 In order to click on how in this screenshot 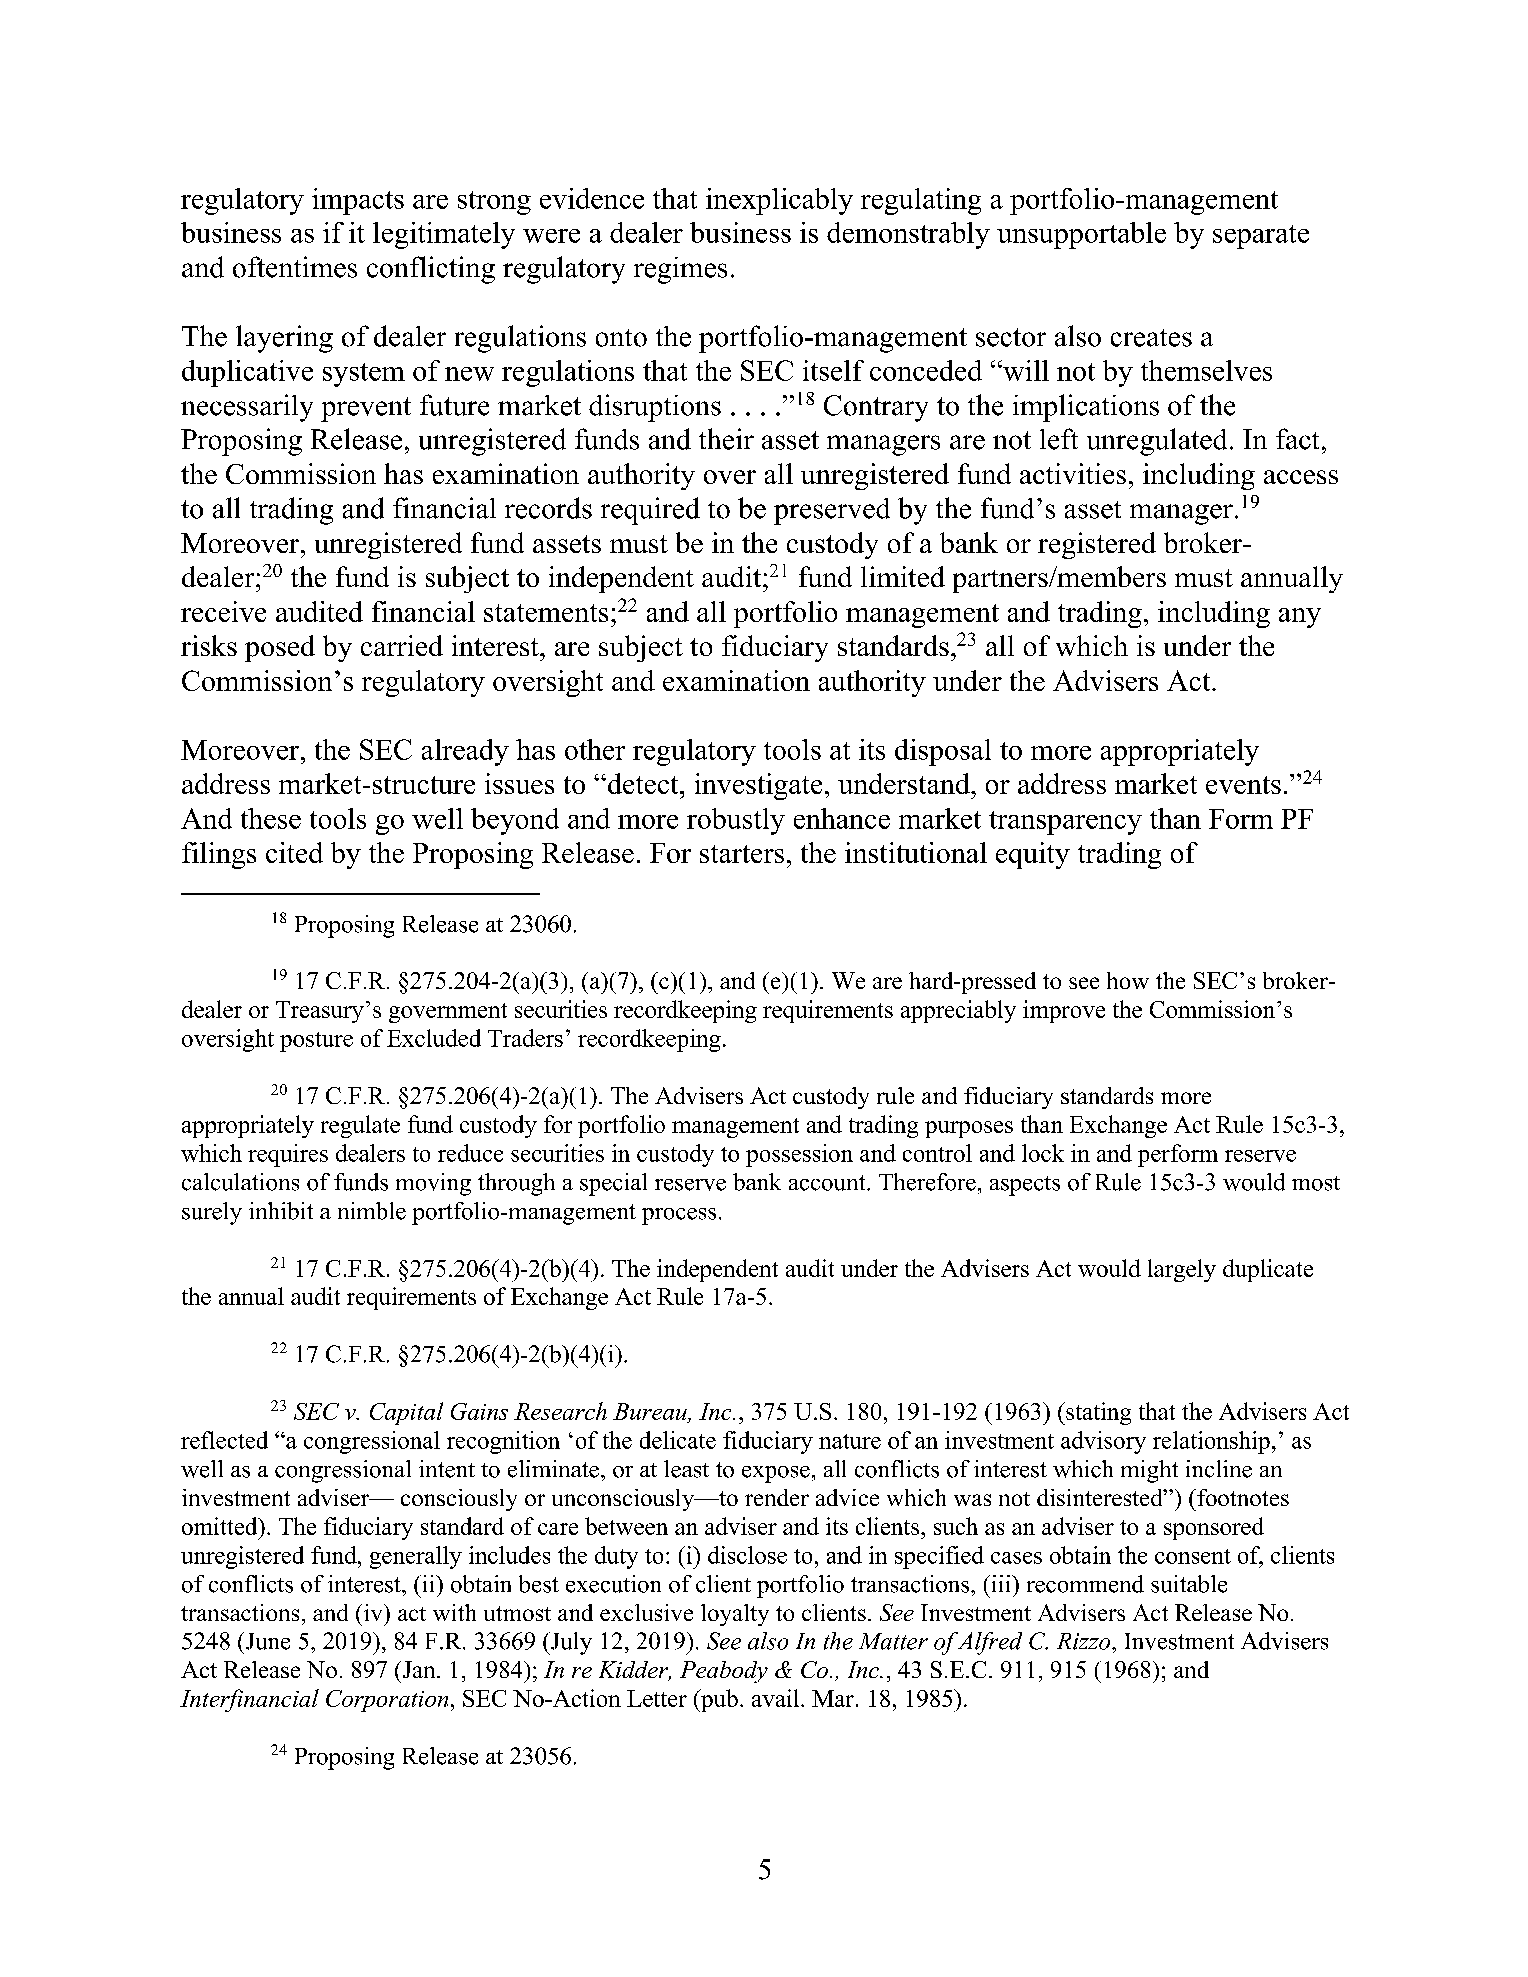, I will do `click(1128, 980)`.
